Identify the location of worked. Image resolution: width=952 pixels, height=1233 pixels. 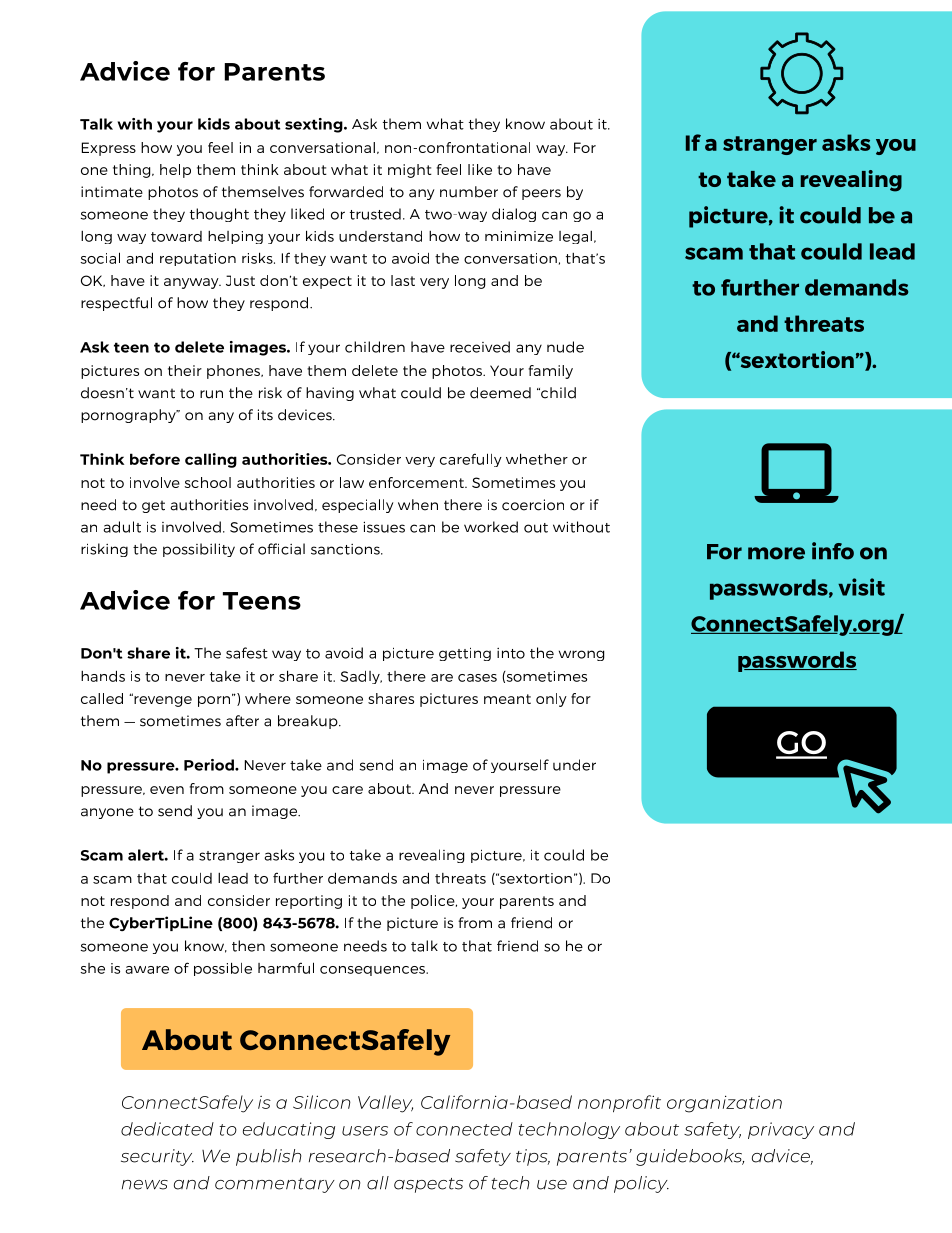
(491, 527).
